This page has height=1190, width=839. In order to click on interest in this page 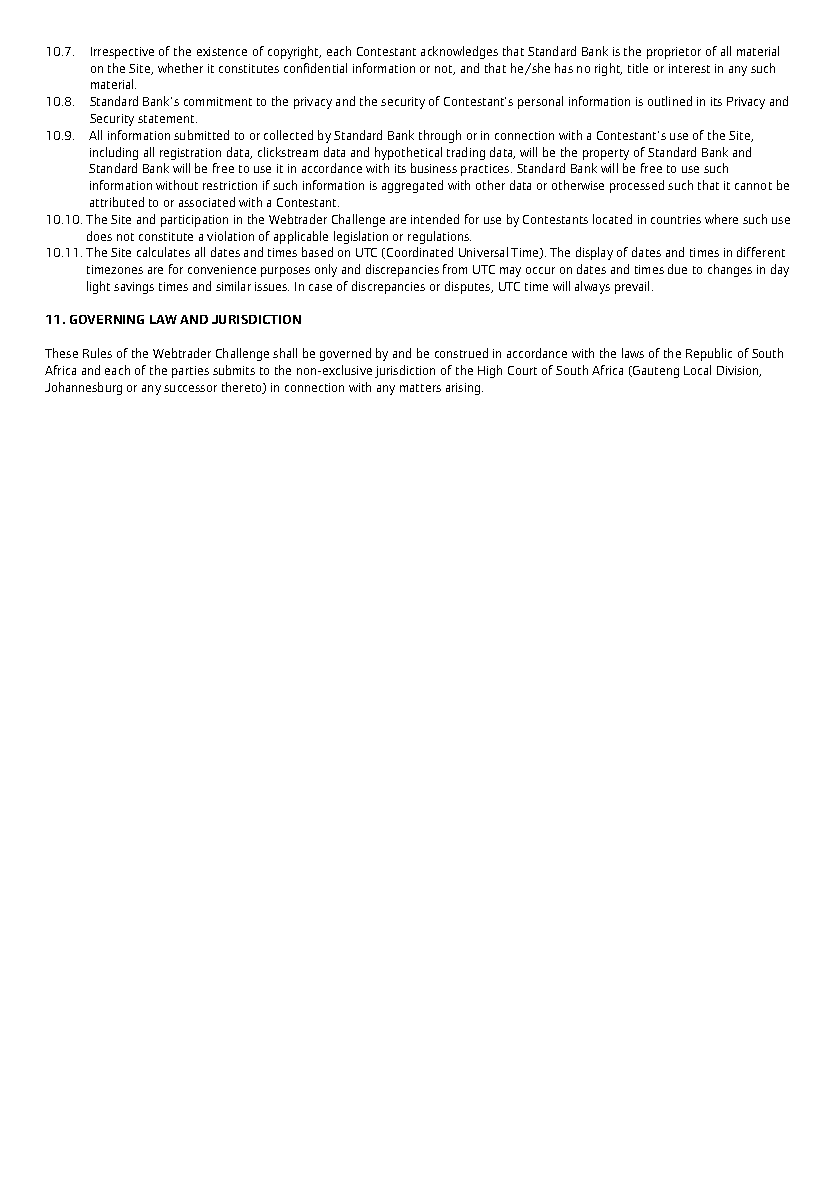, I will do `click(689, 68)`.
